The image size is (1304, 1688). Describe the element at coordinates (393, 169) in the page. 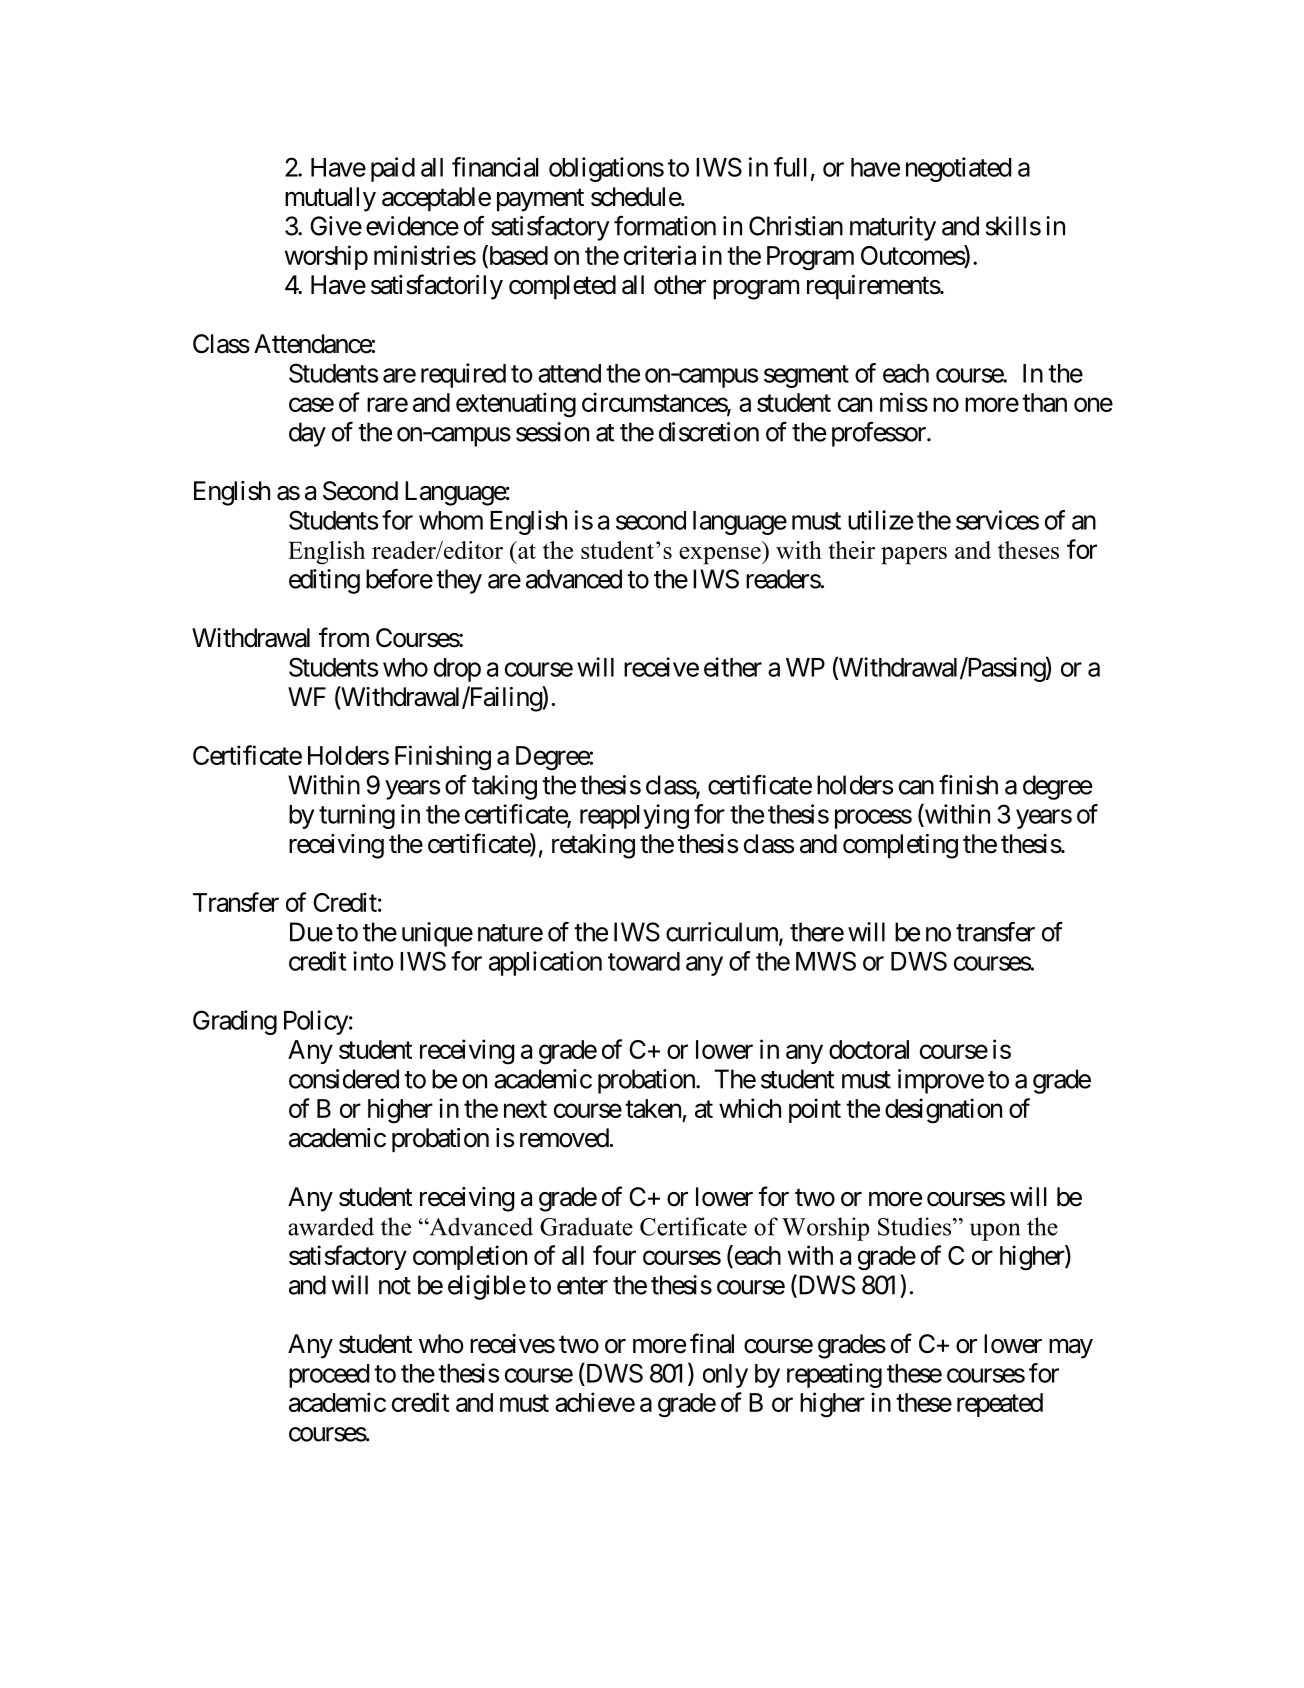

I see `paid` at that location.
